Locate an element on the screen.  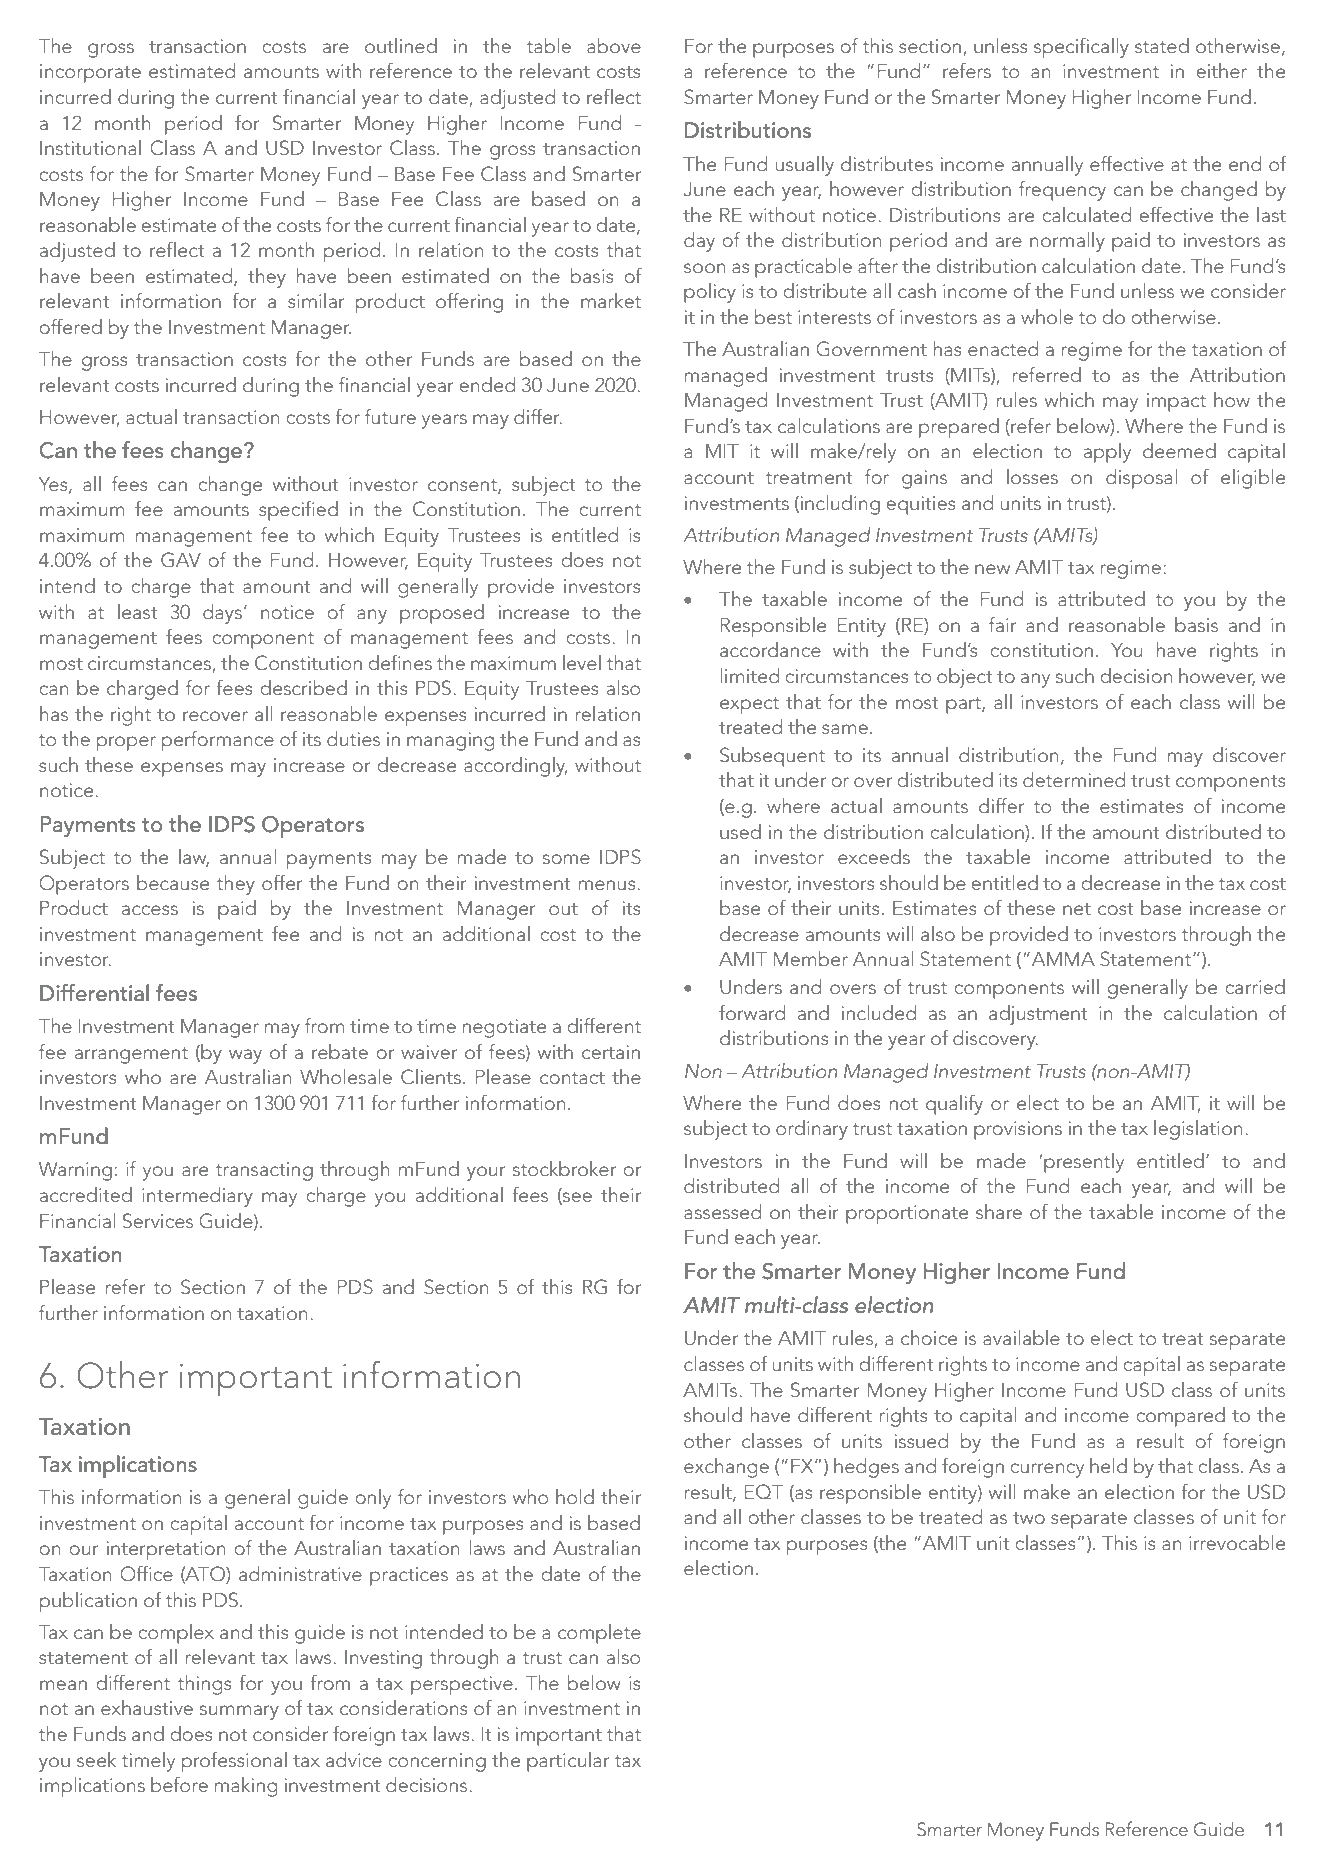
disposal is located at coordinates (1141, 479).
